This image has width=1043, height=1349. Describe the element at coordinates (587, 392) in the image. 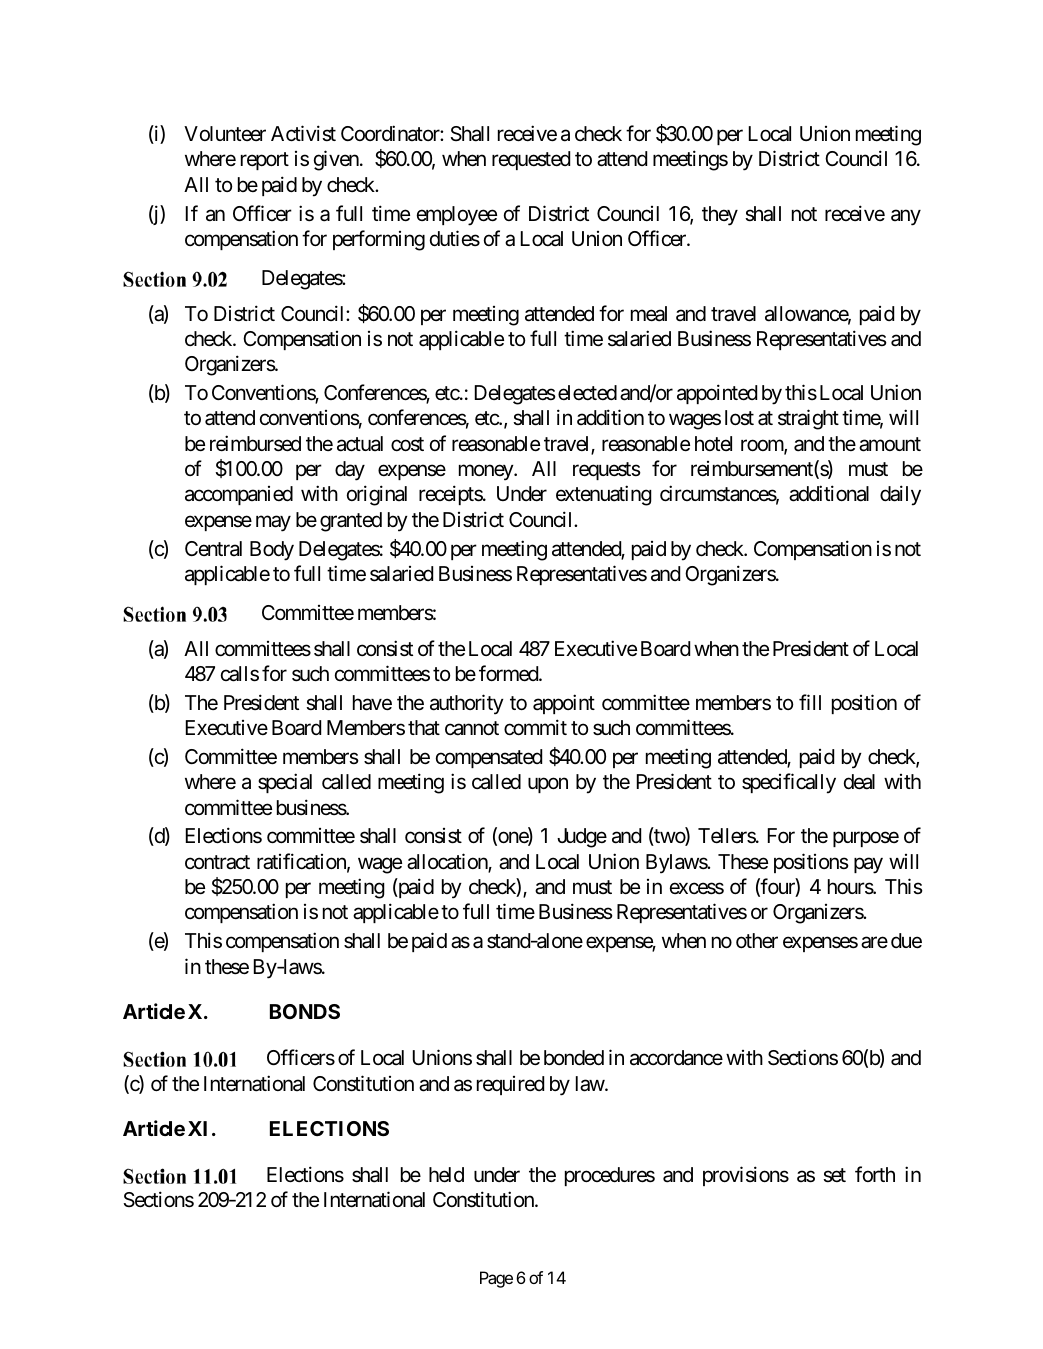

I see `elected` at that location.
